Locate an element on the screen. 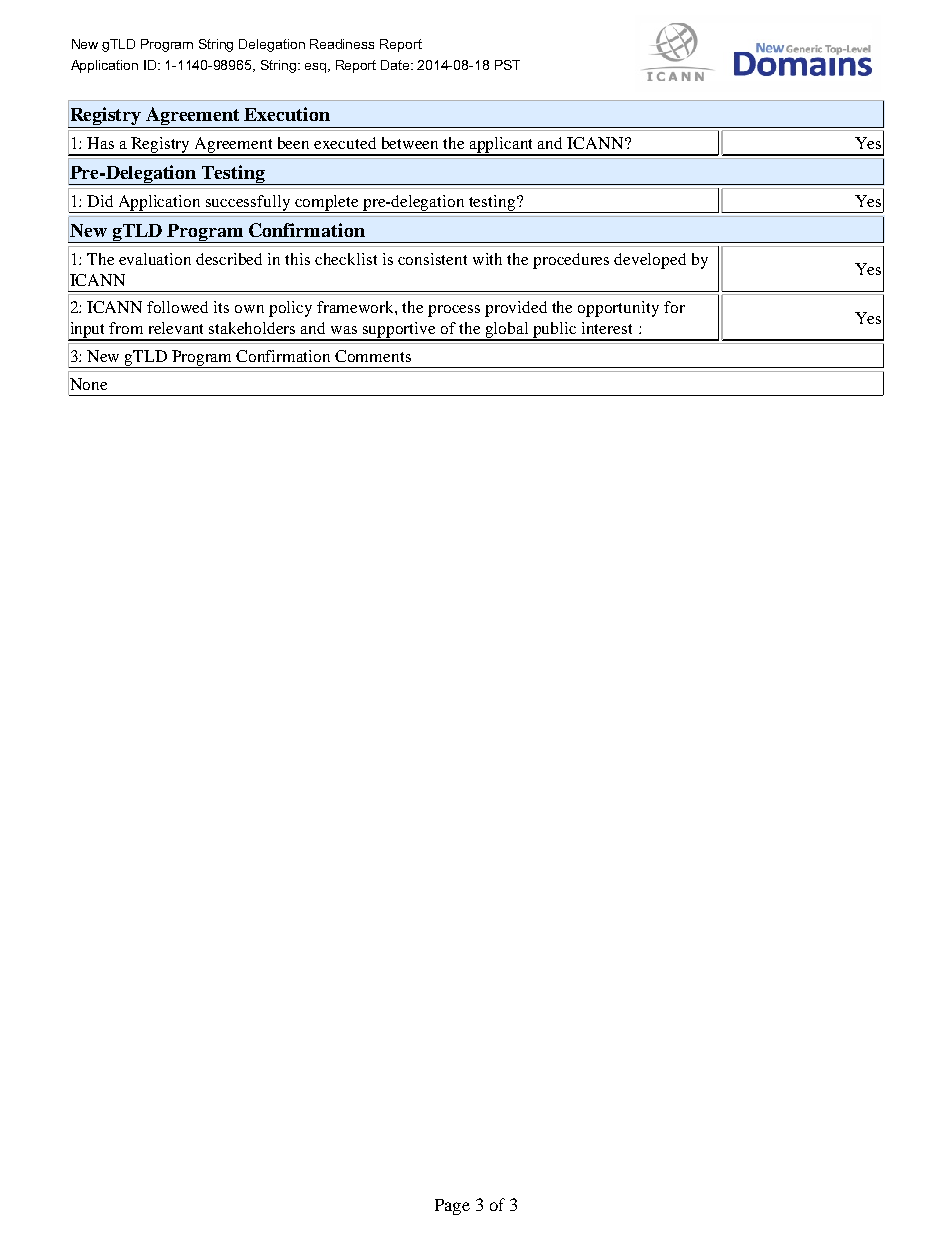  relevant is located at coordinates (176, 328).
